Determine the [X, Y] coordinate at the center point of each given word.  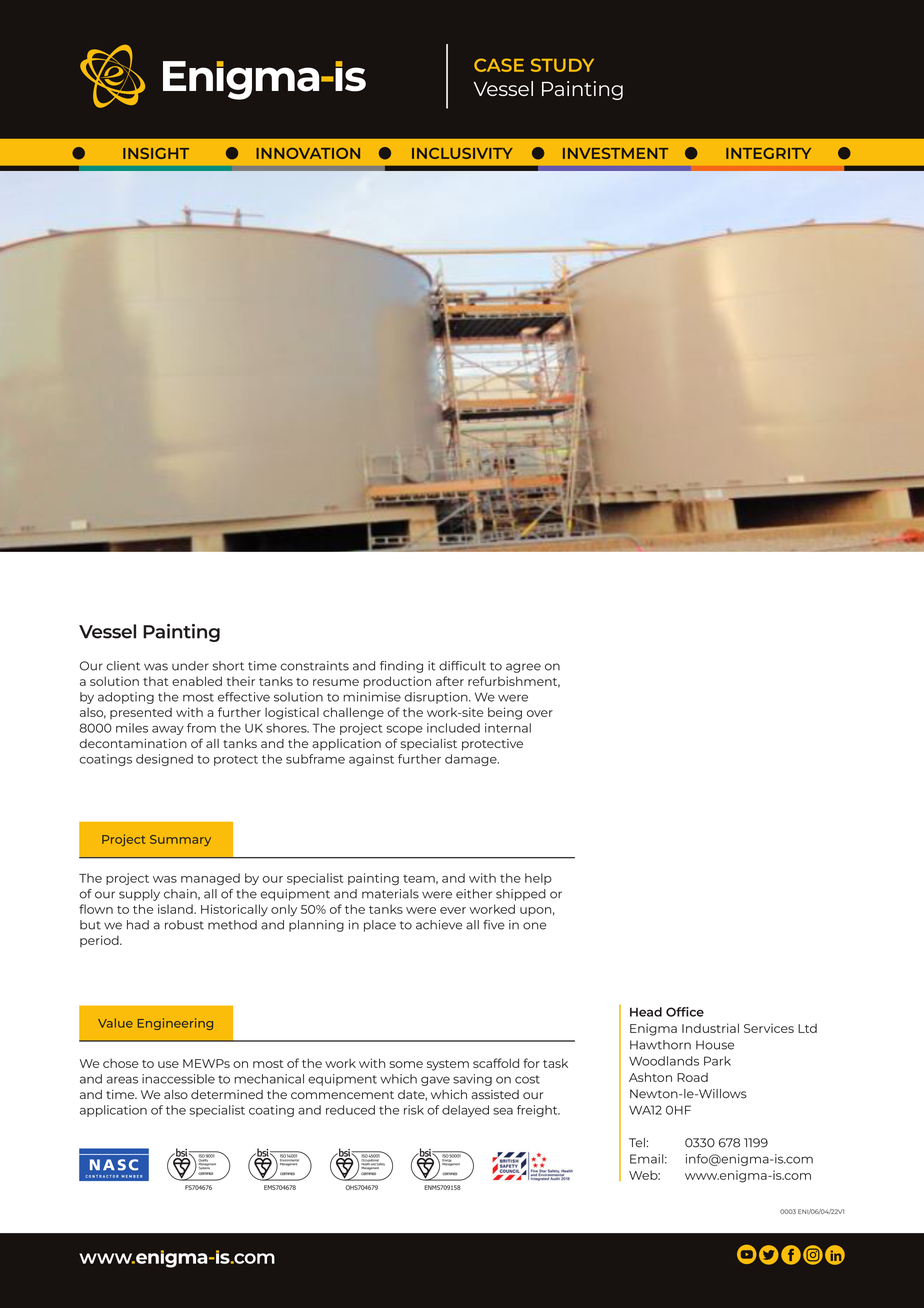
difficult [462, 666]
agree [523, 668]
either [474, 894]
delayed [465, 1111]
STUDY [562, 65]
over [540, 713]
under [190, 666]
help [538, 879]
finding [401, 667]
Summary [180, 840]
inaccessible [178, 1079]
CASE [499, 65]
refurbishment [514, 682]
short [228, 666]
